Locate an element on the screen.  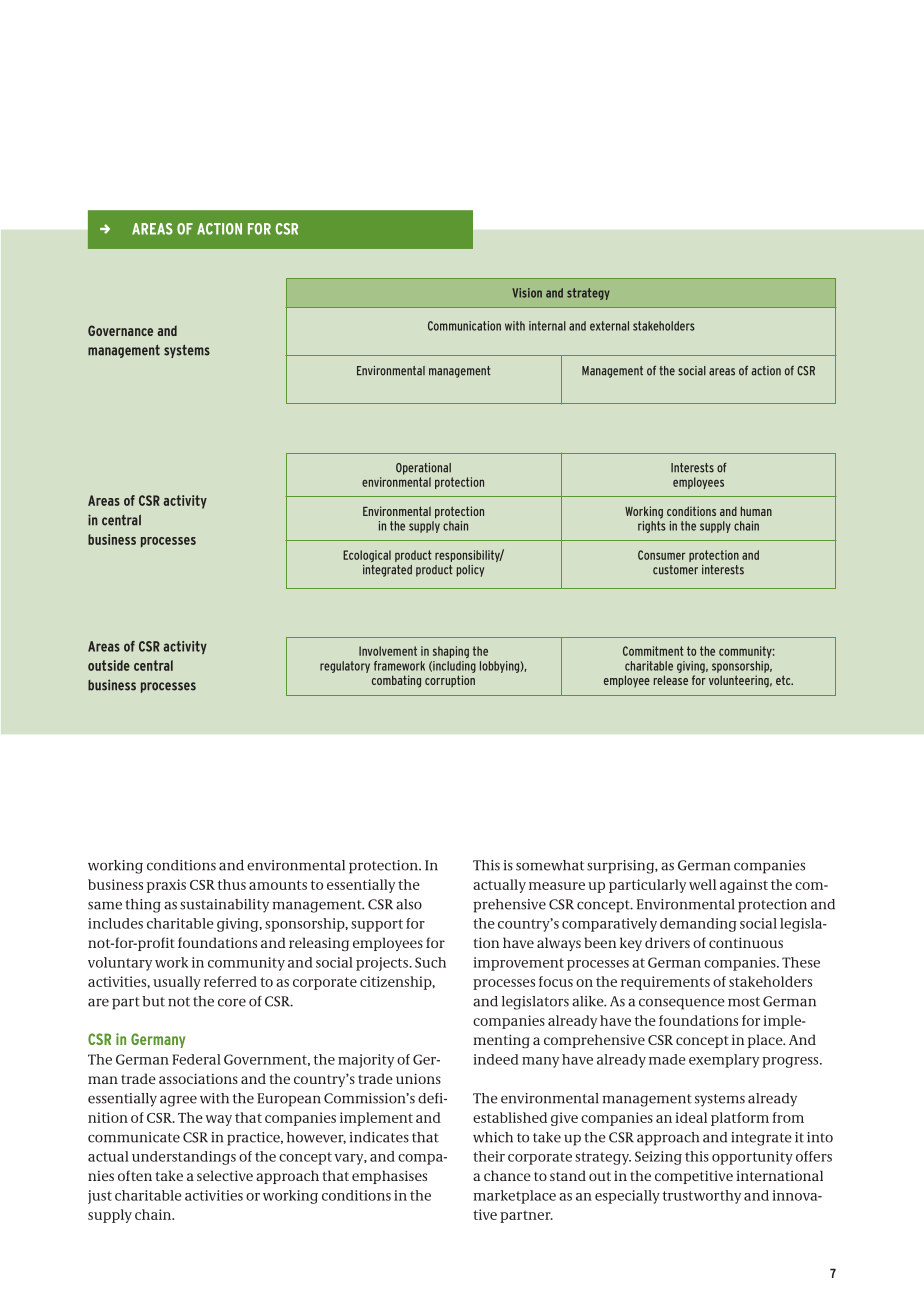
communicate is located at coordinates (134, 1137).
